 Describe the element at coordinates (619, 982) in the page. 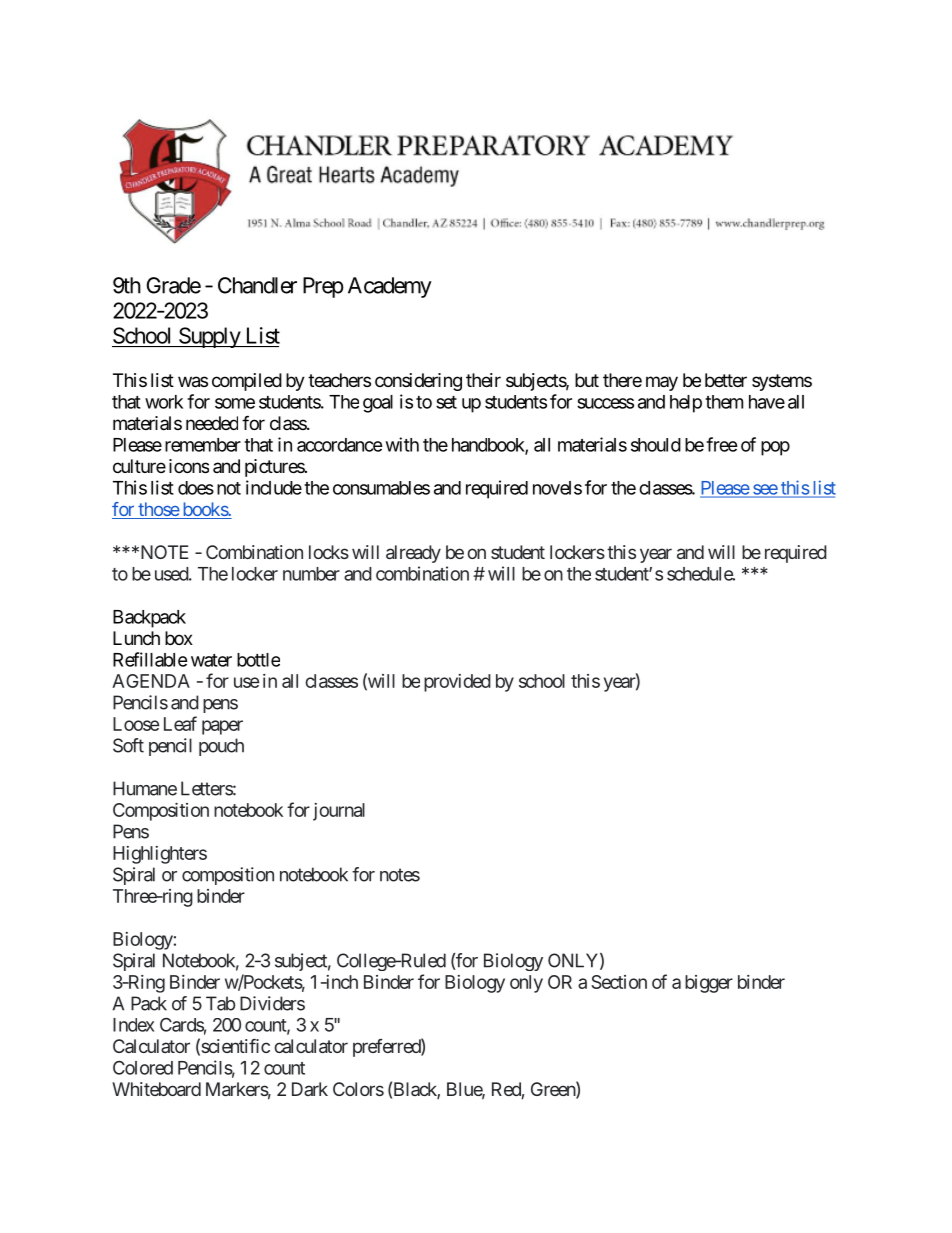

I see `Section` at that location.
